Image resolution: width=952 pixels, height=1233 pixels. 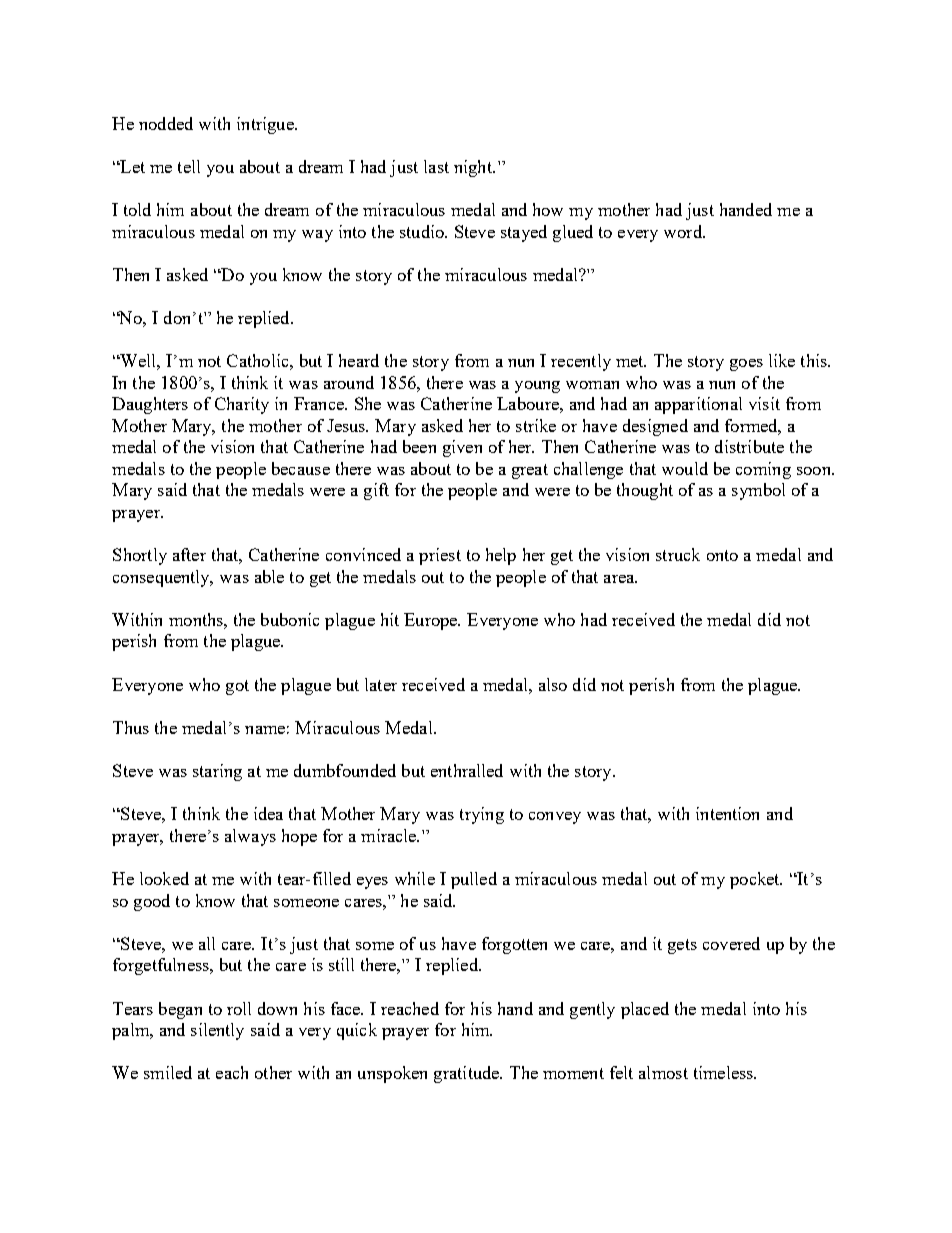 What do you see at coordinates (189, 166) in the screenshot?
I see `tell` at bounding box center [189, 166].
